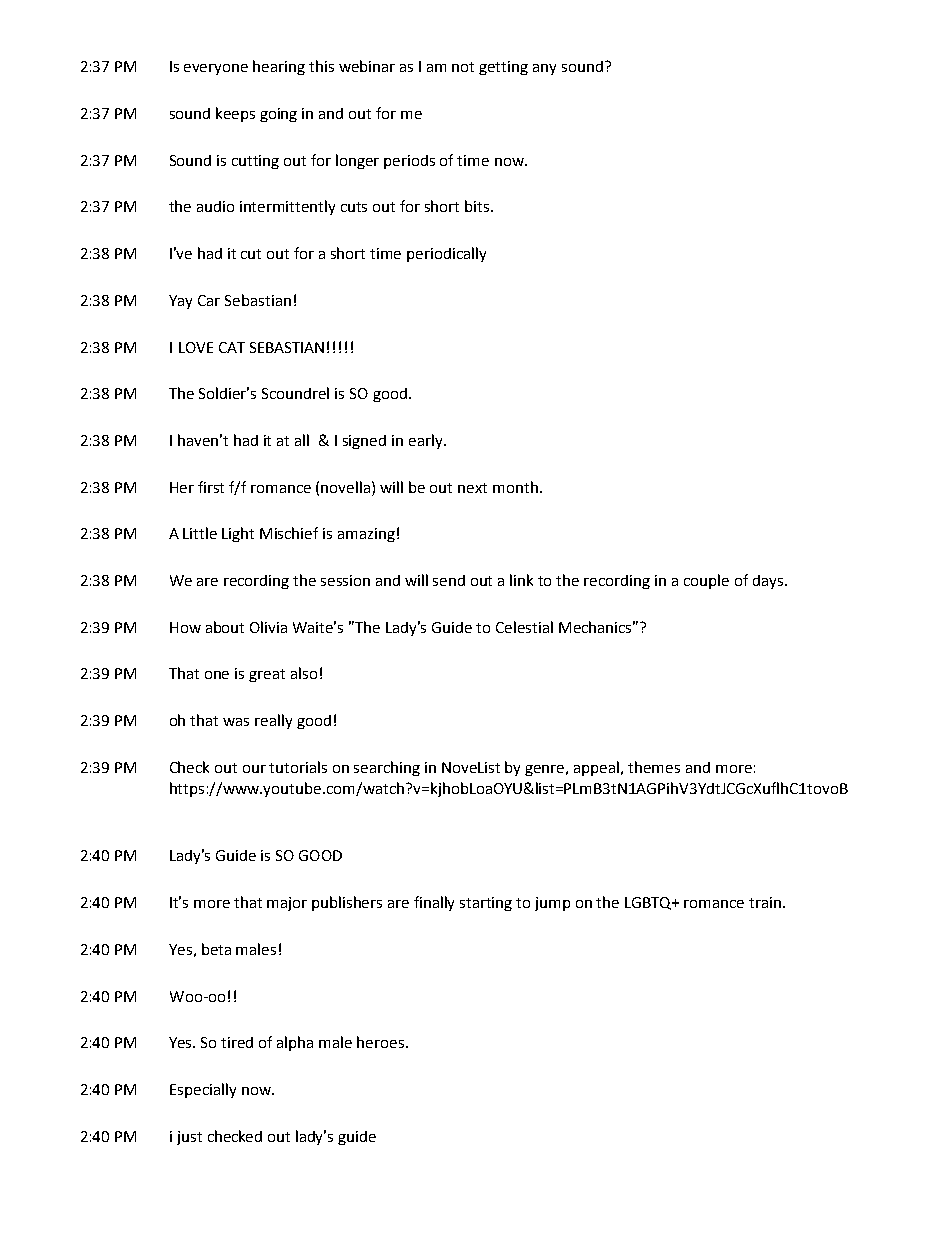  What do you see at coordinates (287, 904) in the screenshot?
I see `major` at bounding box center [287, 904].
